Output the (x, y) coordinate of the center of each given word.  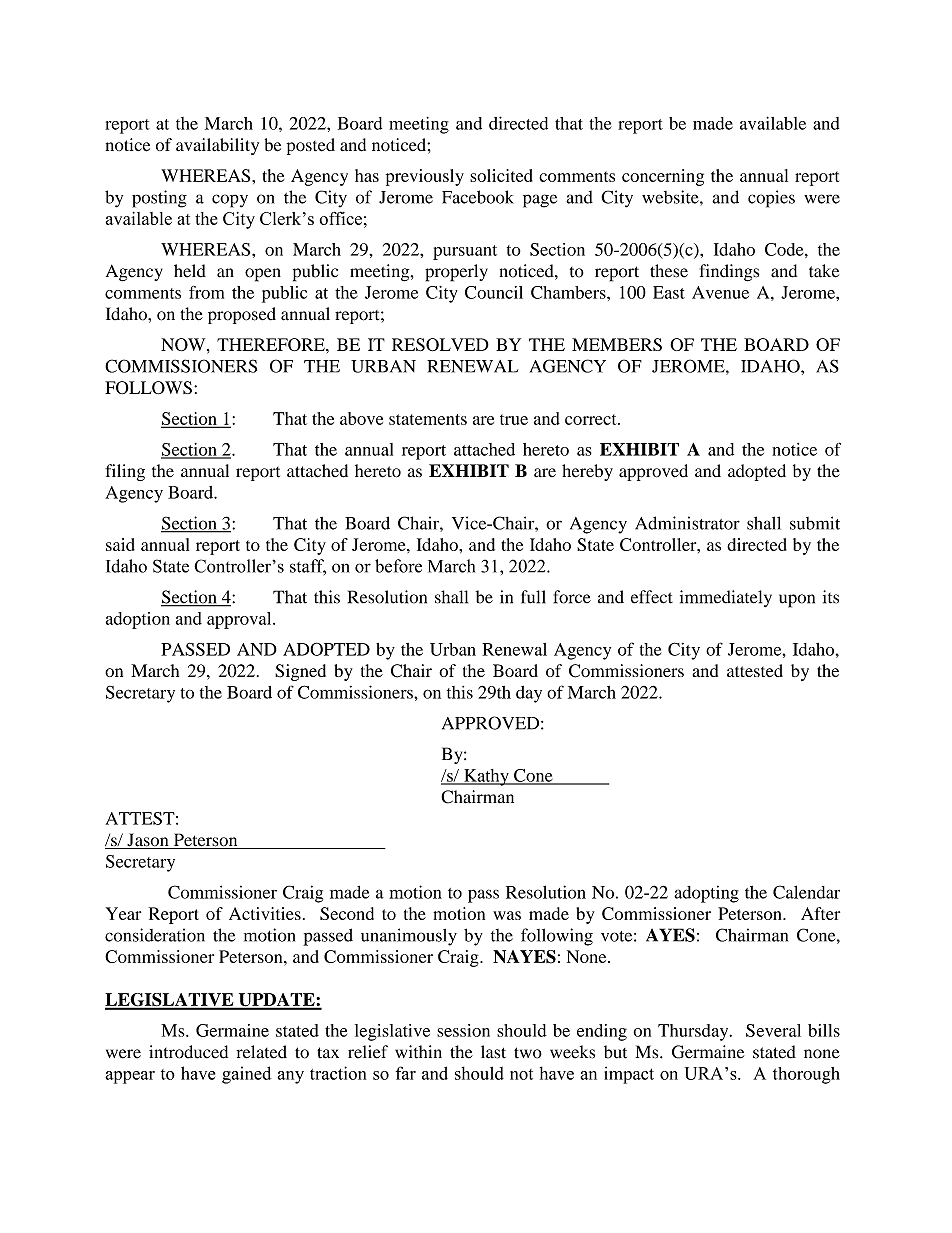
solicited (501, 175)
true (514, 419)
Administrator (687, 523)
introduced (188, 1052)
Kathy (486, 777)
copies (771, 199)
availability (217, 146)
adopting (706, 894)
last (493, 1052)
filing (125, 472)
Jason (148, 841)
